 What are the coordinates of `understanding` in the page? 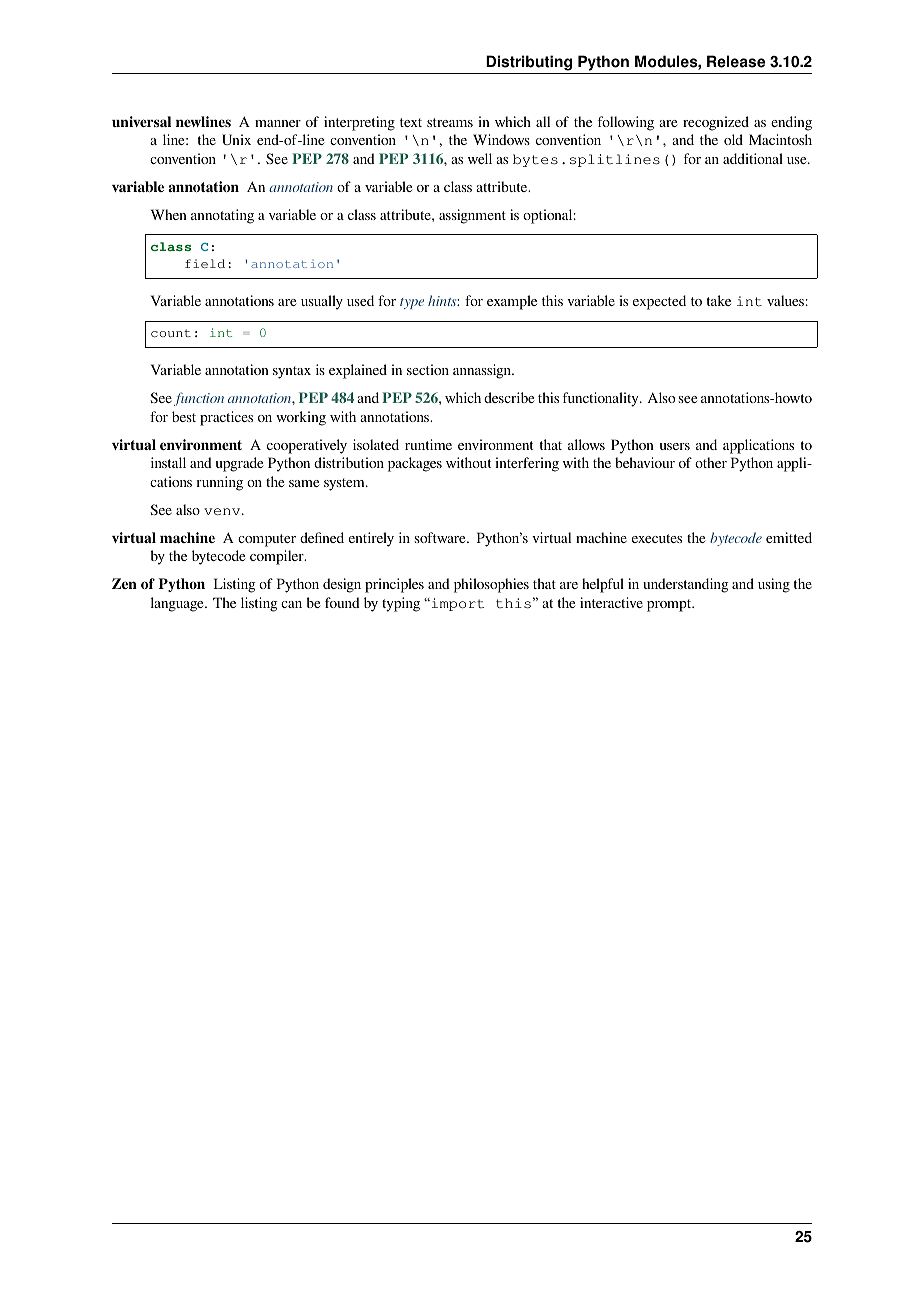 It's located at (686, 585).
